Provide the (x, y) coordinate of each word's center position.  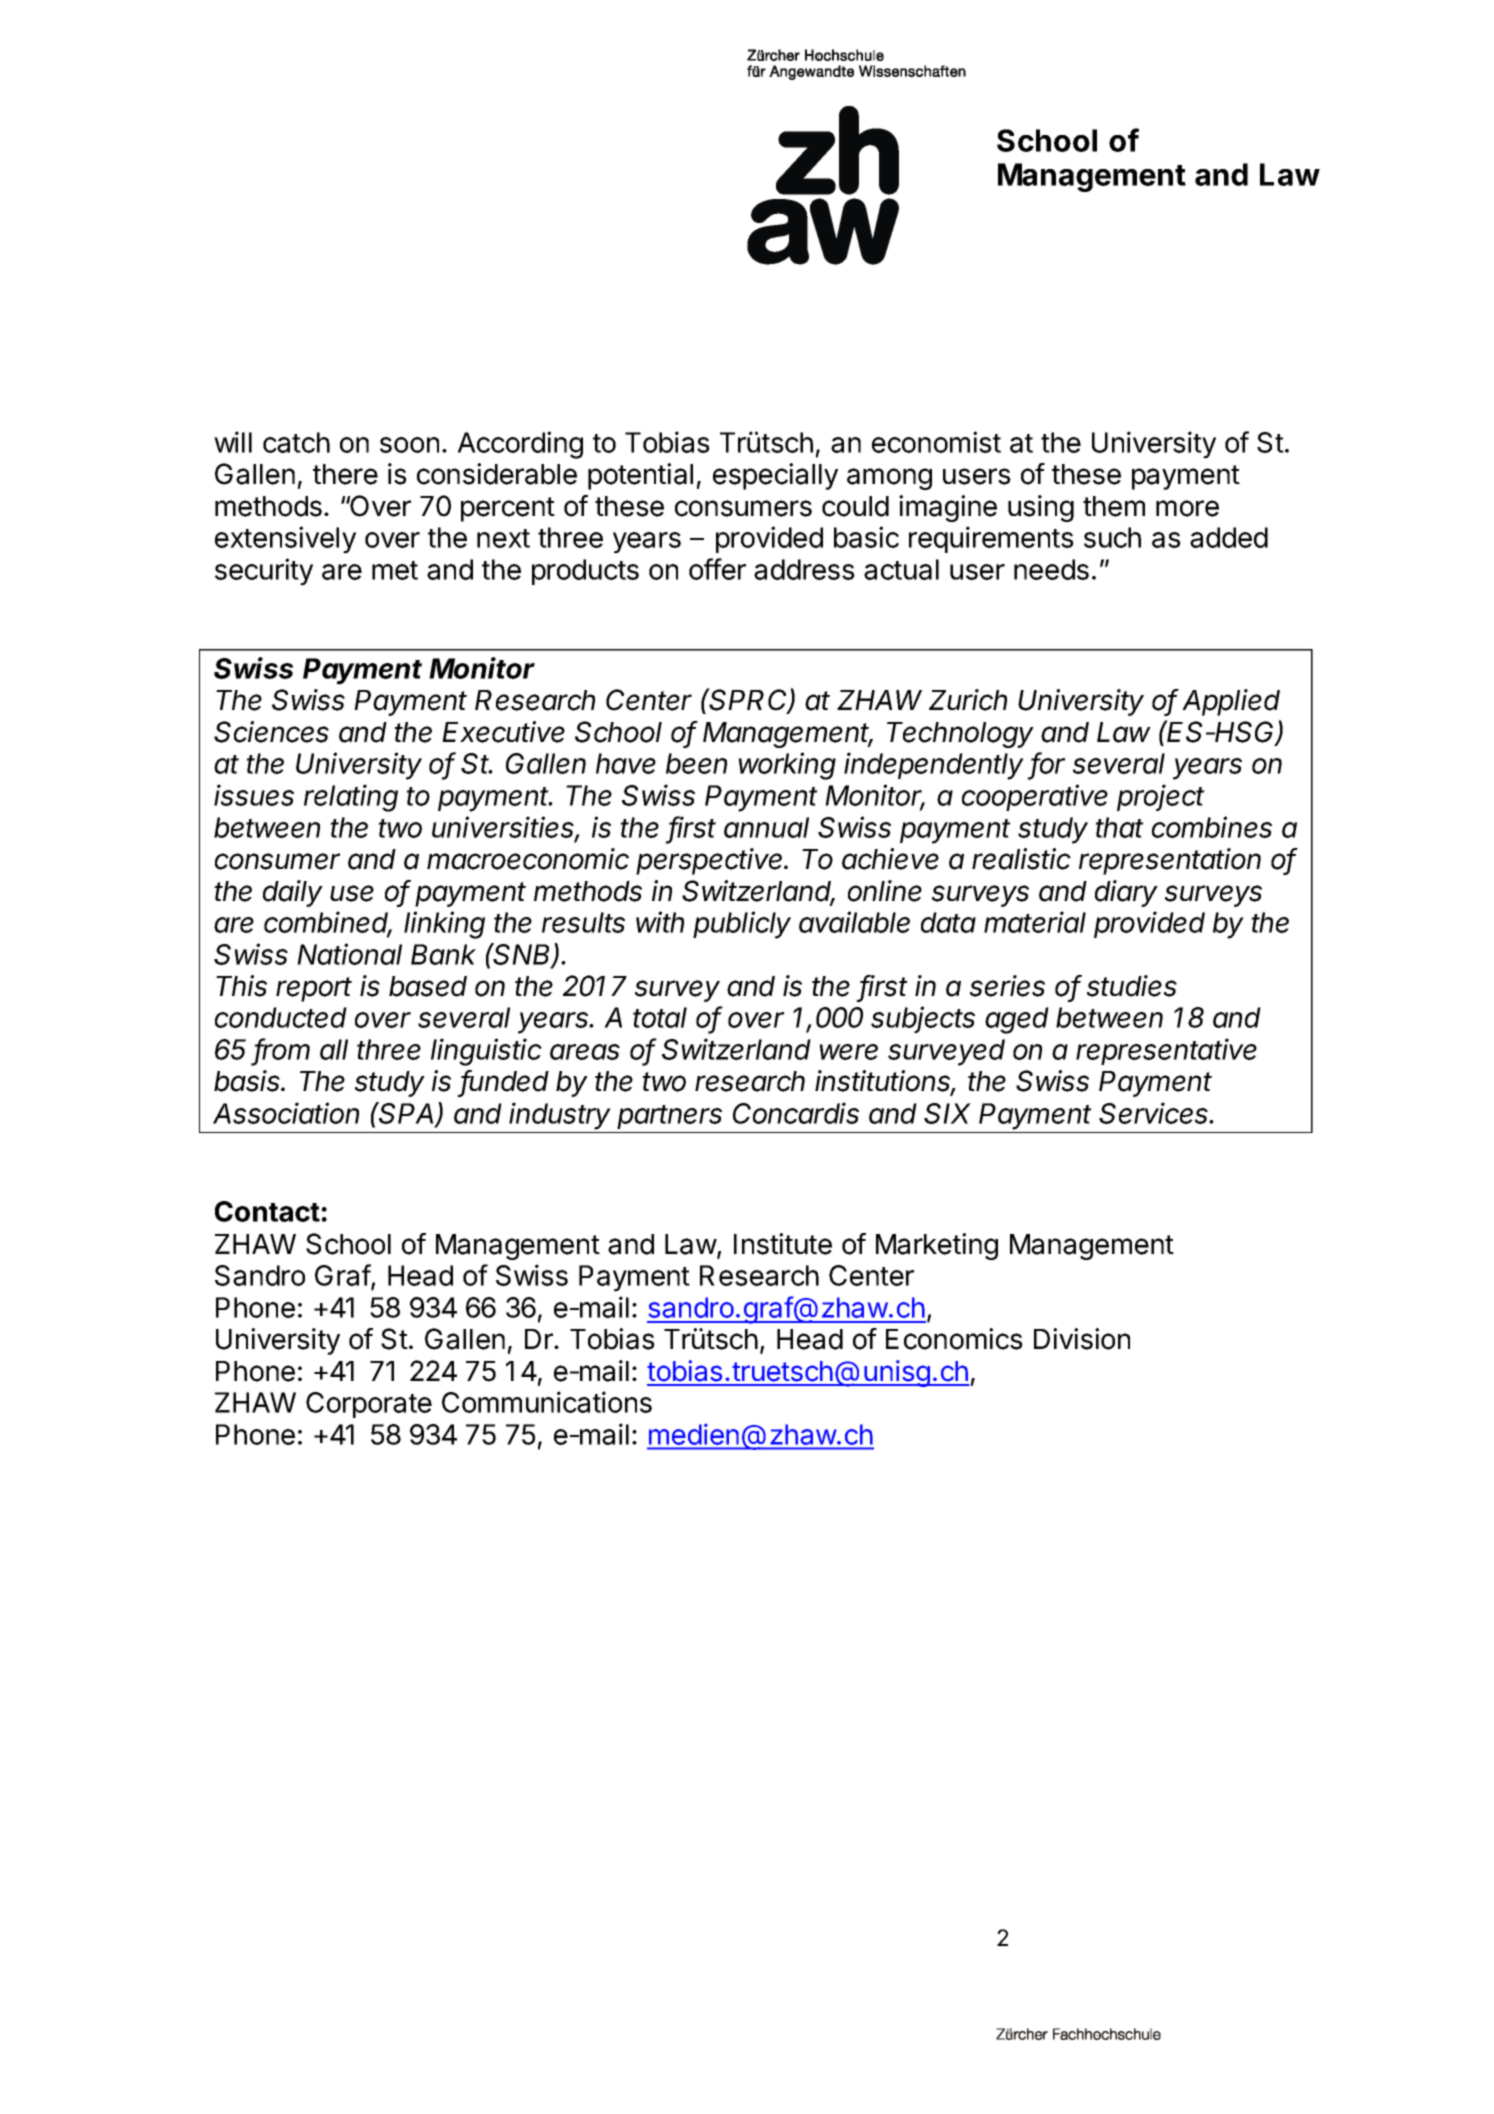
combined (328, 923)
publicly (742, 925)
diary (1126, 893)
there (345, 474)
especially (775, 476)
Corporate (369, 1405)
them (1114, 506)
